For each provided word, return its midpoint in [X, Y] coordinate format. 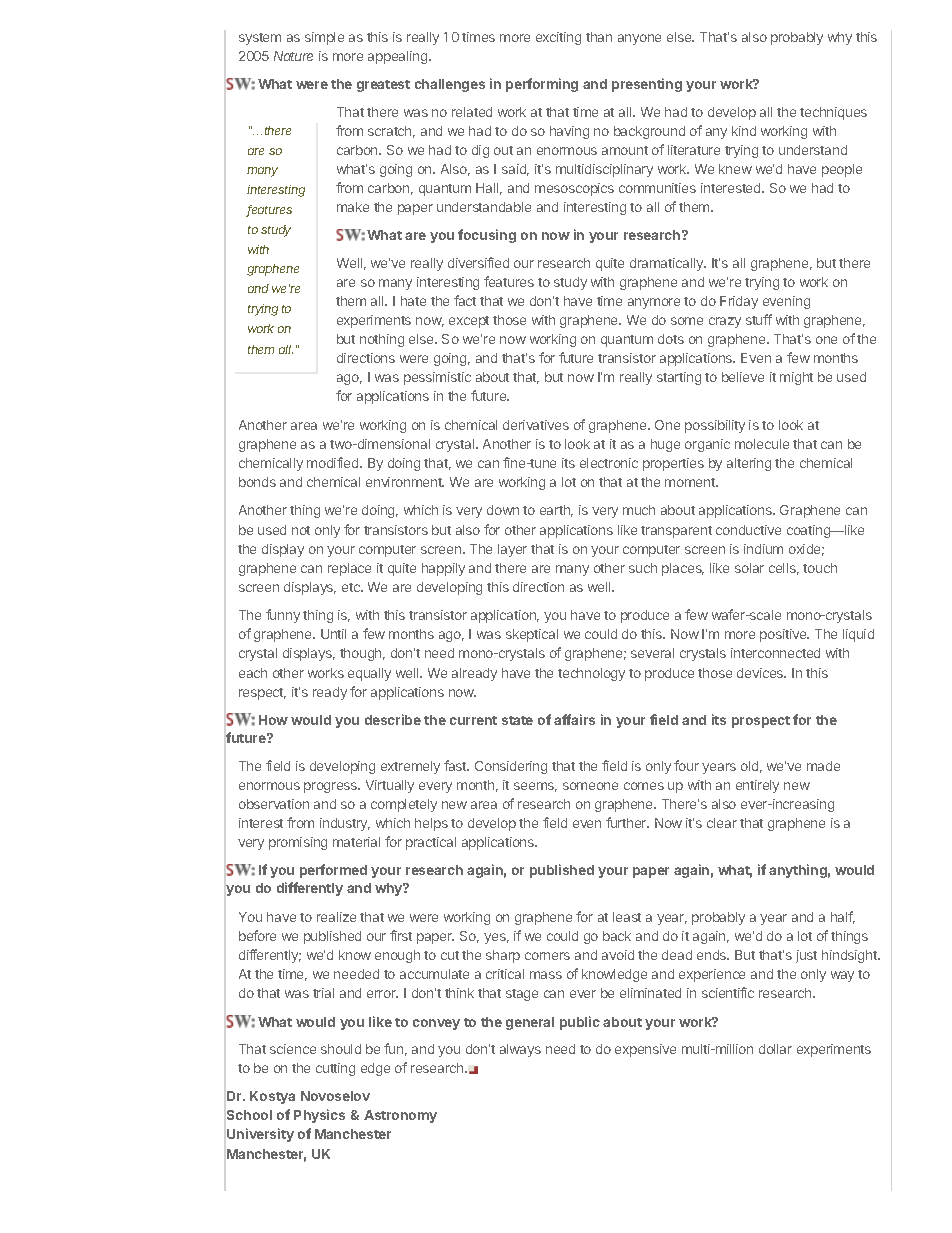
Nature [293, 56]
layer [512, 550]
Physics [319, 1116]
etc [352, 587]
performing [542, 85]
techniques [833, 113]
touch [820, 568]
